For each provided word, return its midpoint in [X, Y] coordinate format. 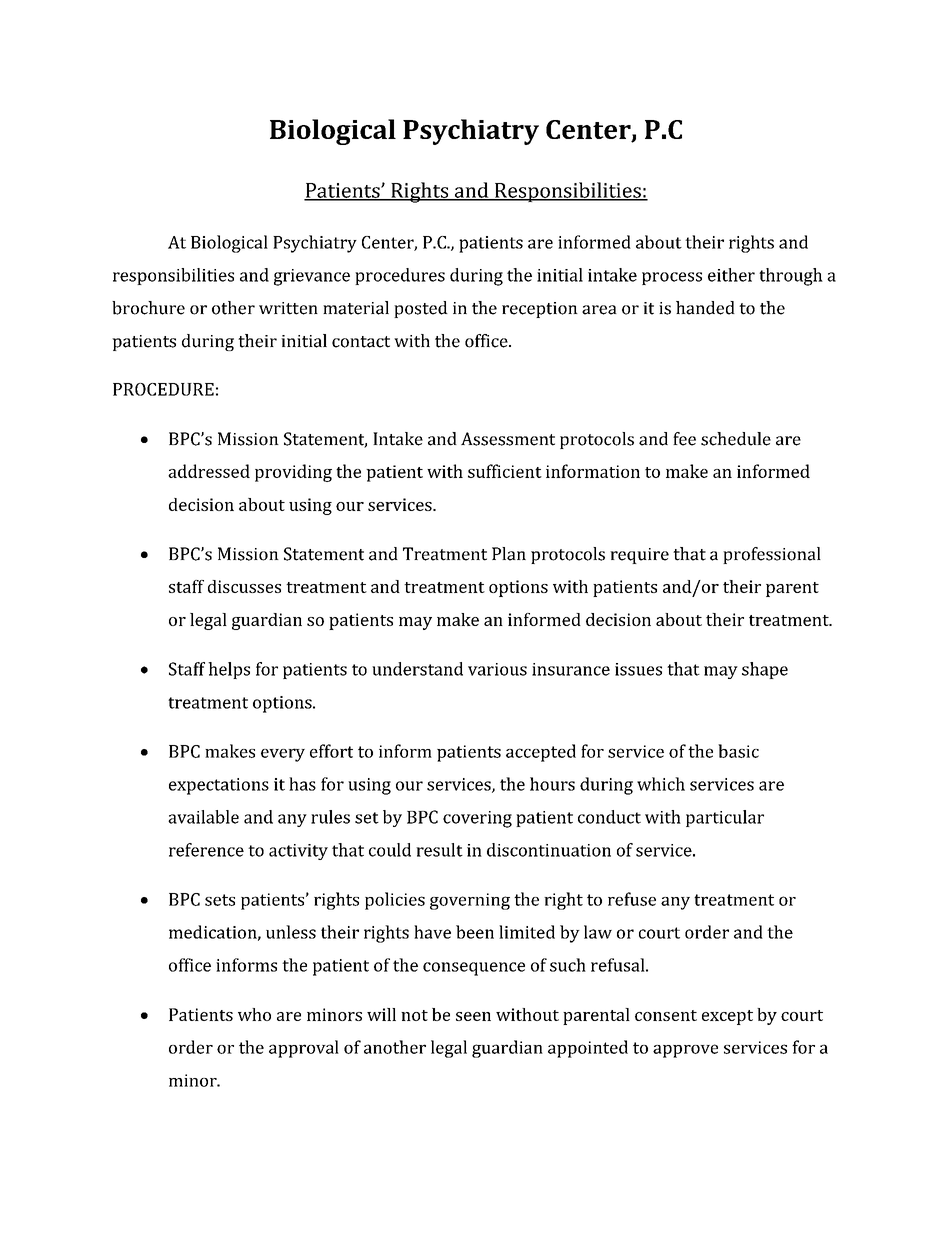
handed [705, 308]
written [288, 308]
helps [229, 670]
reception [540, 310]
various [497, 669]
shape [765, 670]
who [254, 1014]
